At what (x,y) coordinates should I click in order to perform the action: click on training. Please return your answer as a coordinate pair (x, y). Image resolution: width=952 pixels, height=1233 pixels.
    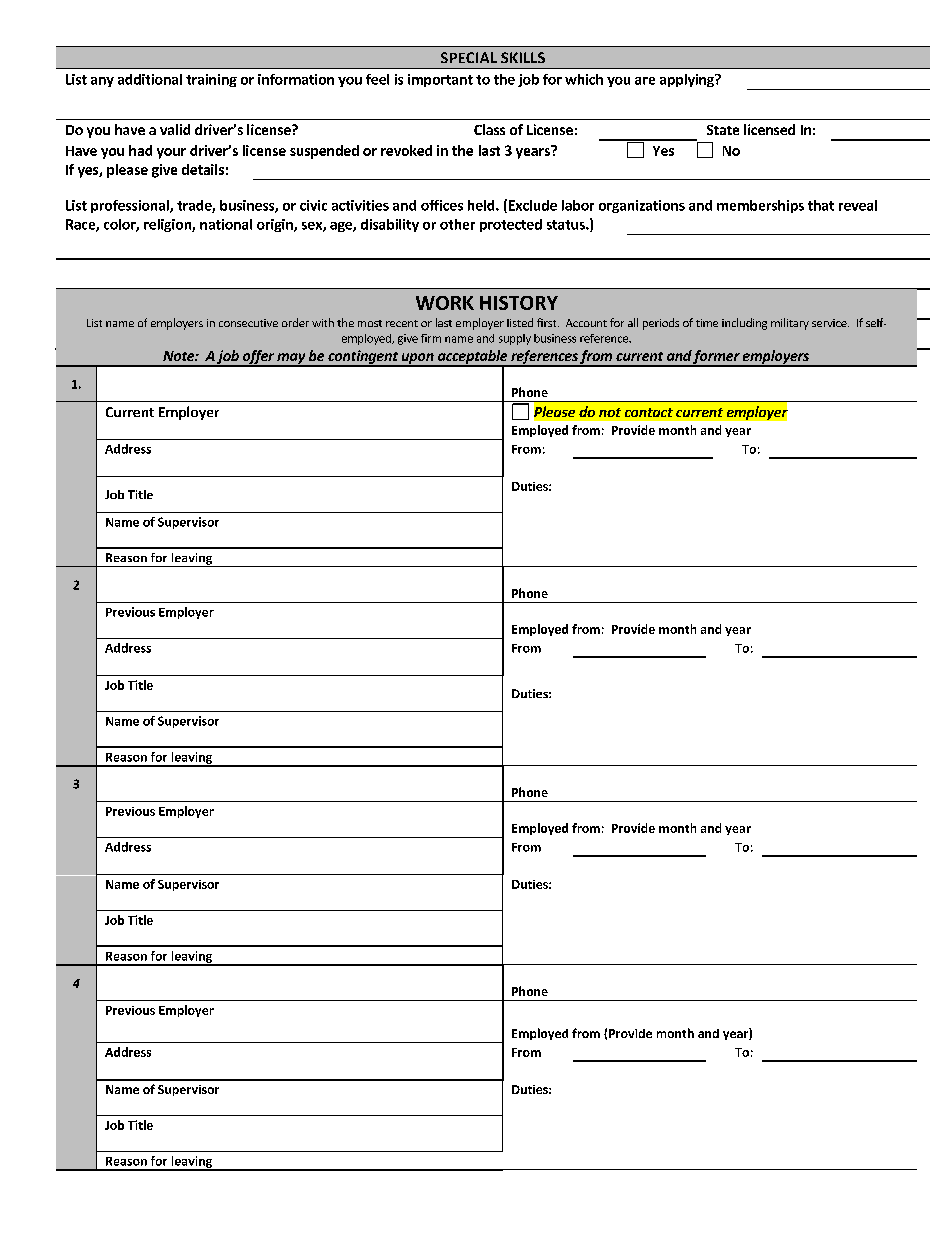
    Looking at the image, I should click on (211, 80).
